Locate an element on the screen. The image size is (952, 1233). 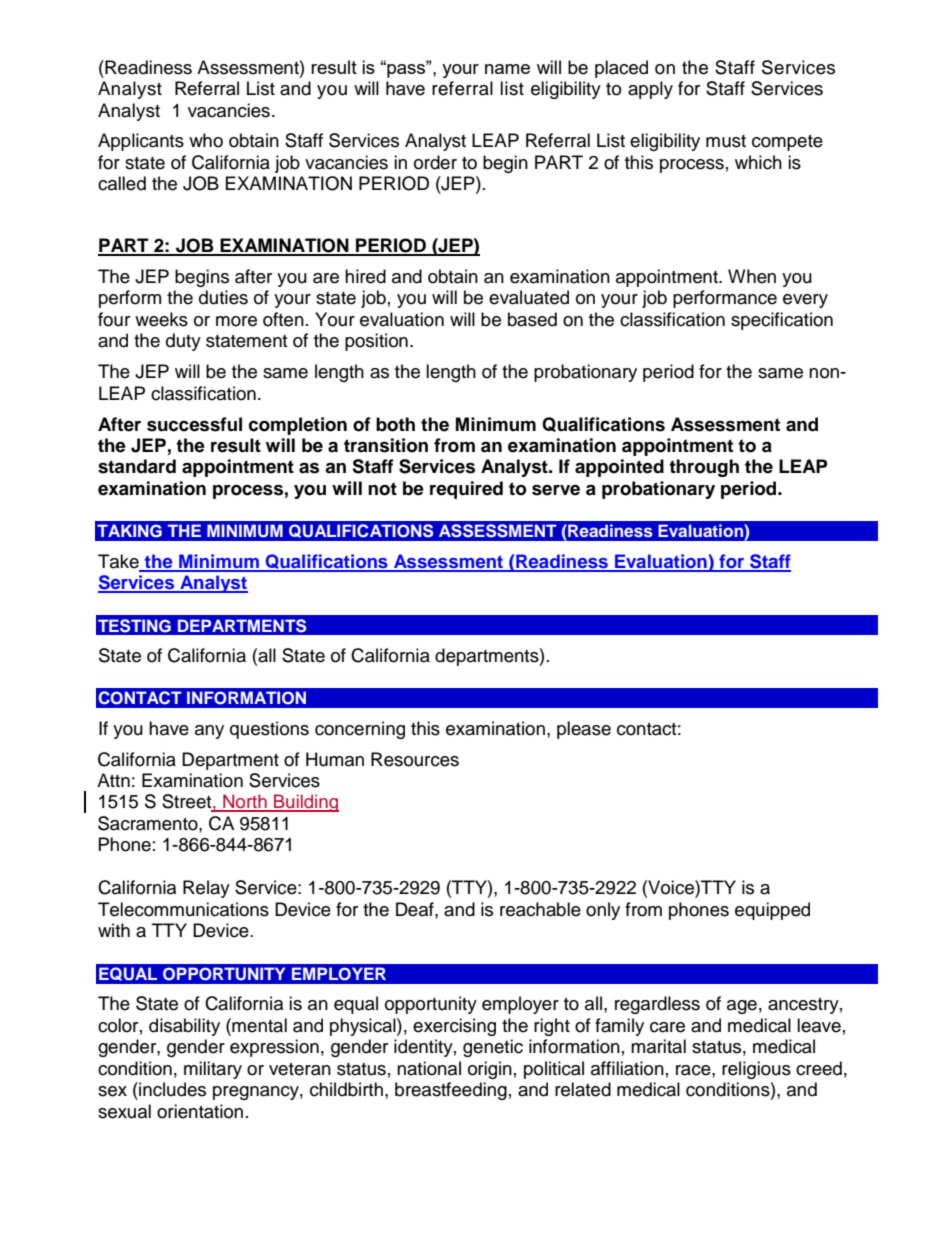
both is located at coordinates (395, 424).
